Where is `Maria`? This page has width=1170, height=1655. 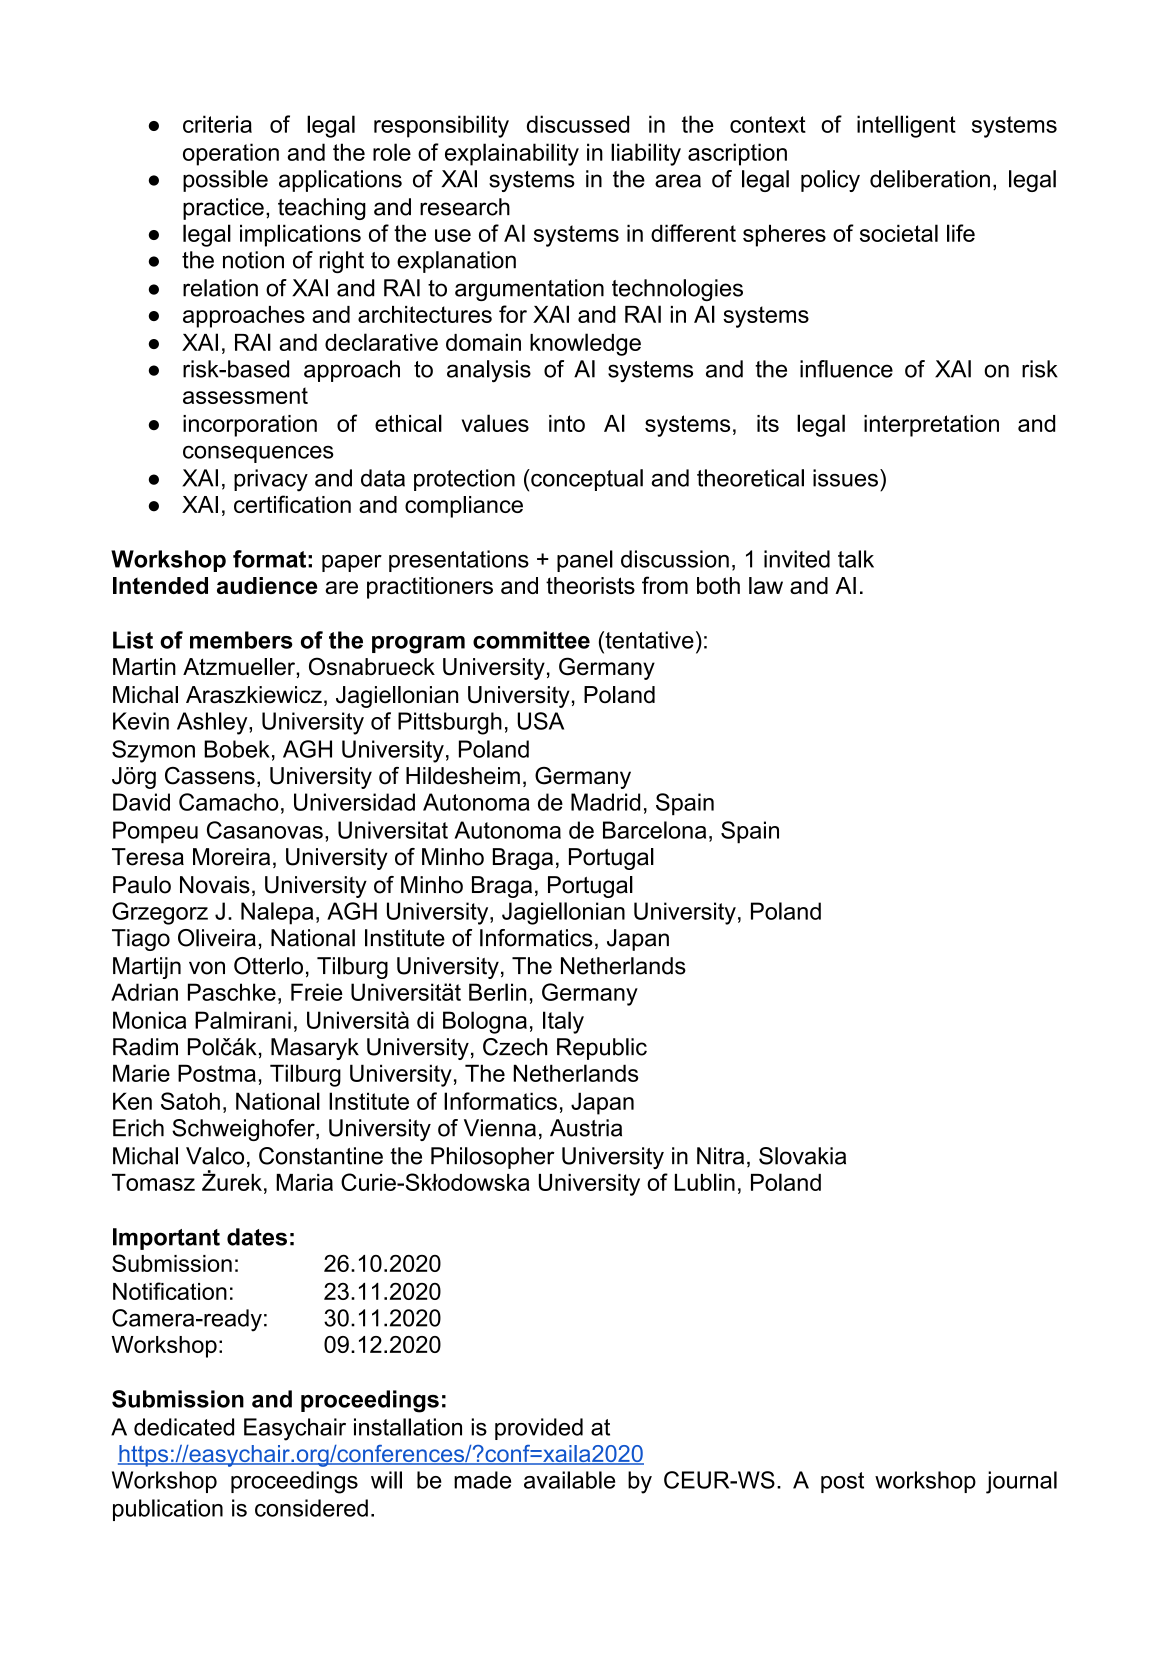 Maria is located at coordinates (304, 1182).
